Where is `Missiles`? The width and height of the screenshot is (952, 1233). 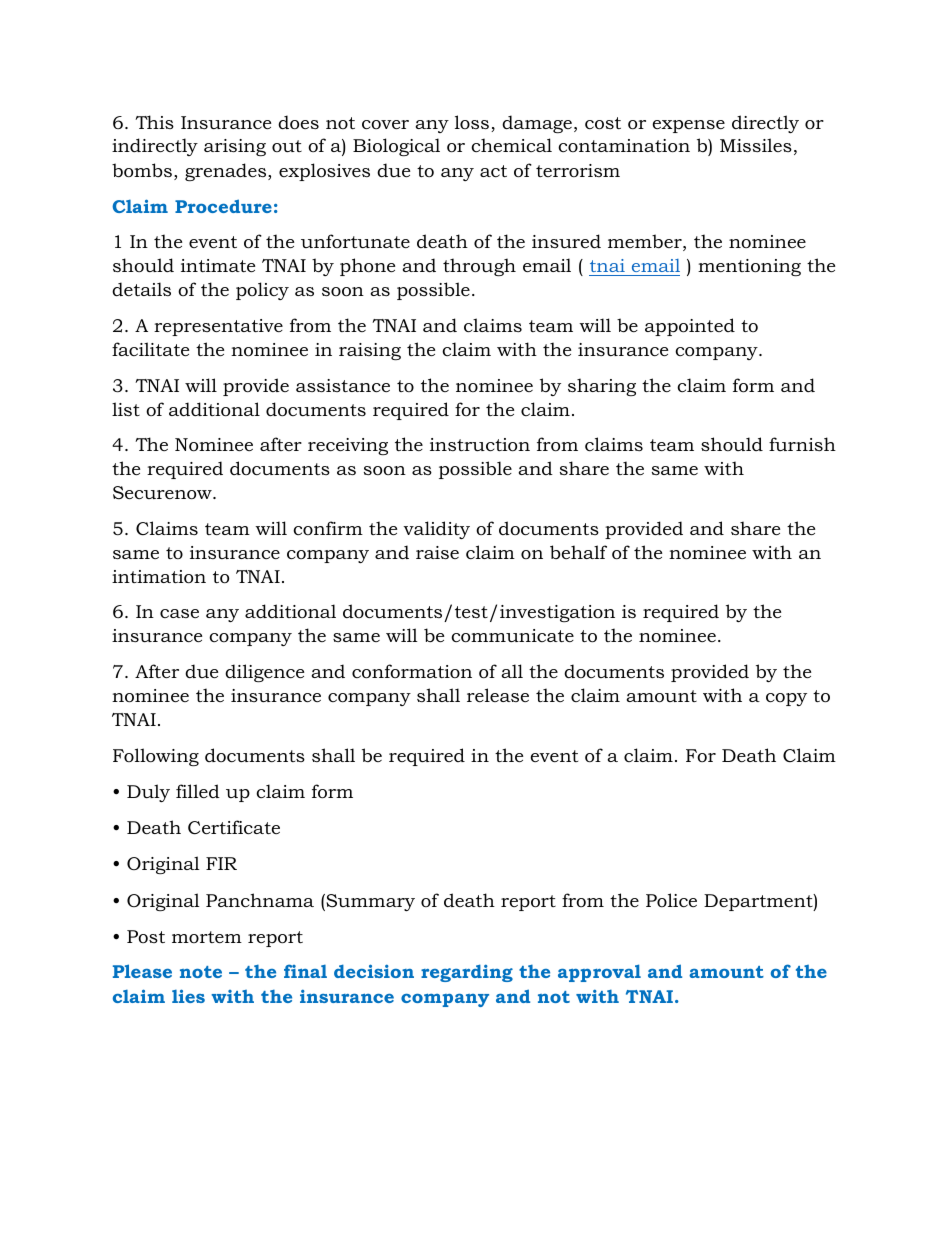
Missiles is located at coordinates (756, 145).
